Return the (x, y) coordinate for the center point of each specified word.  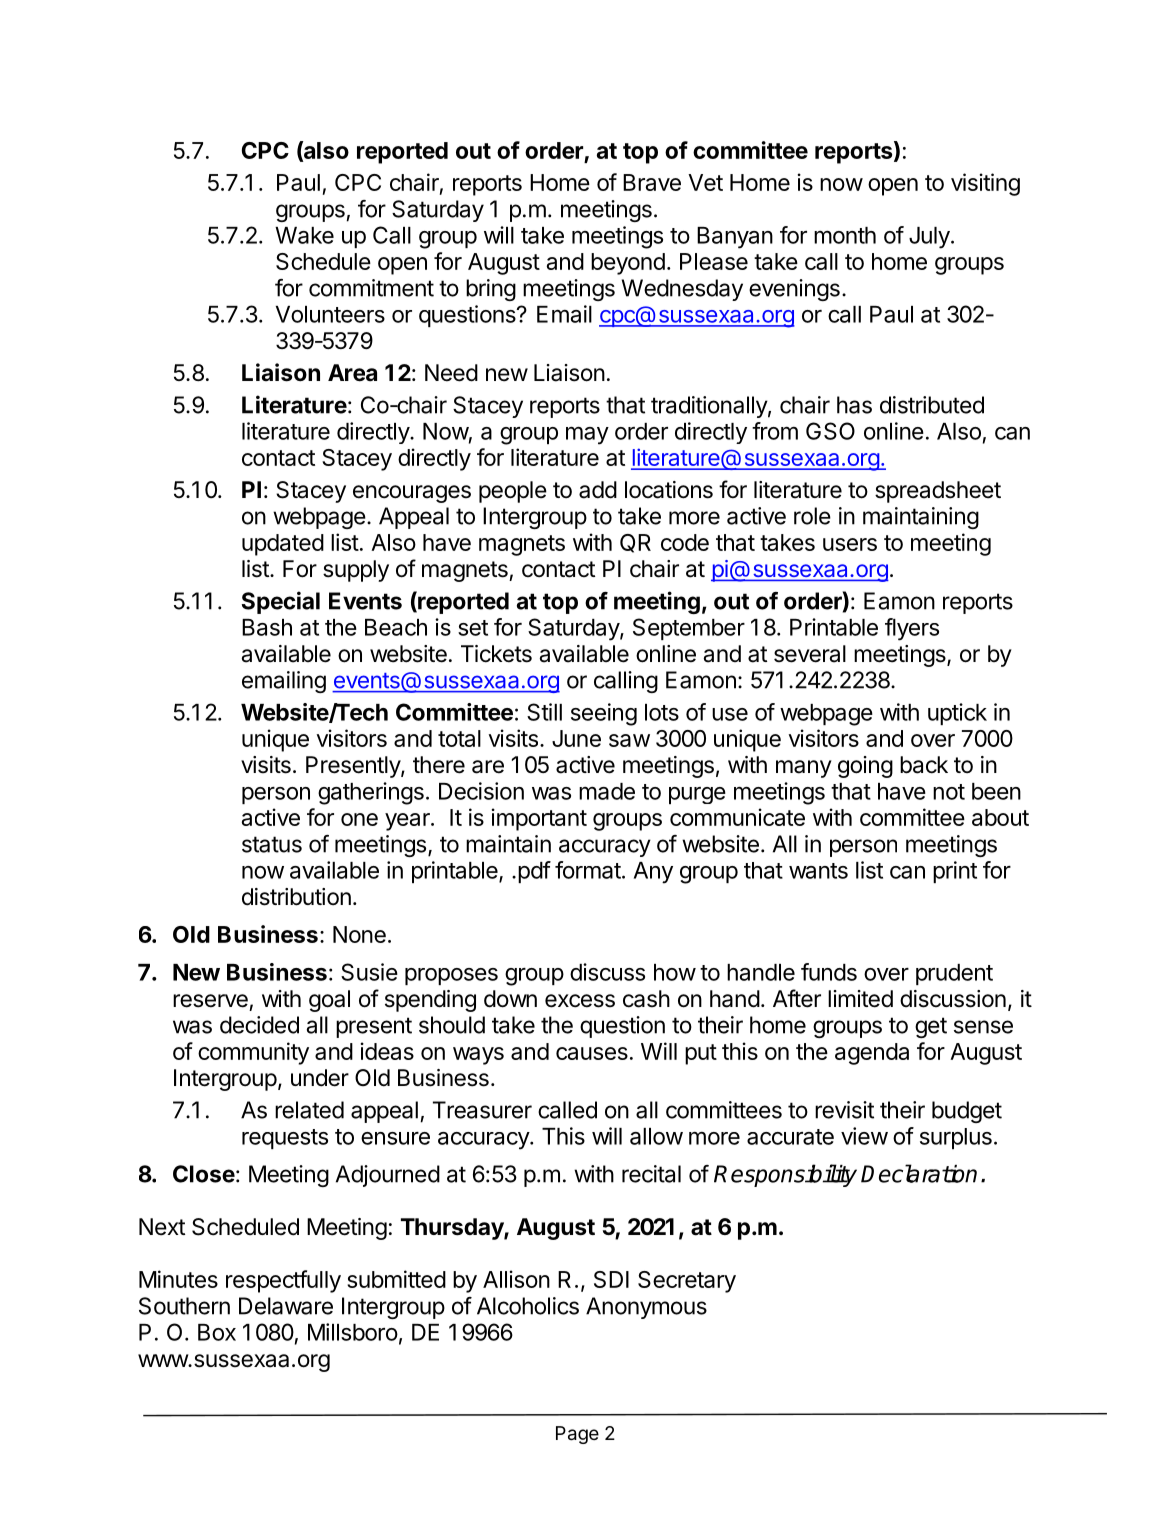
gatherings (371, 793)
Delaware (286, 1306)
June (576, 738)
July (930, 238)
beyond (628, 264)
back (924, 765)
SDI (611, 1279)
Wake (304, 235)
